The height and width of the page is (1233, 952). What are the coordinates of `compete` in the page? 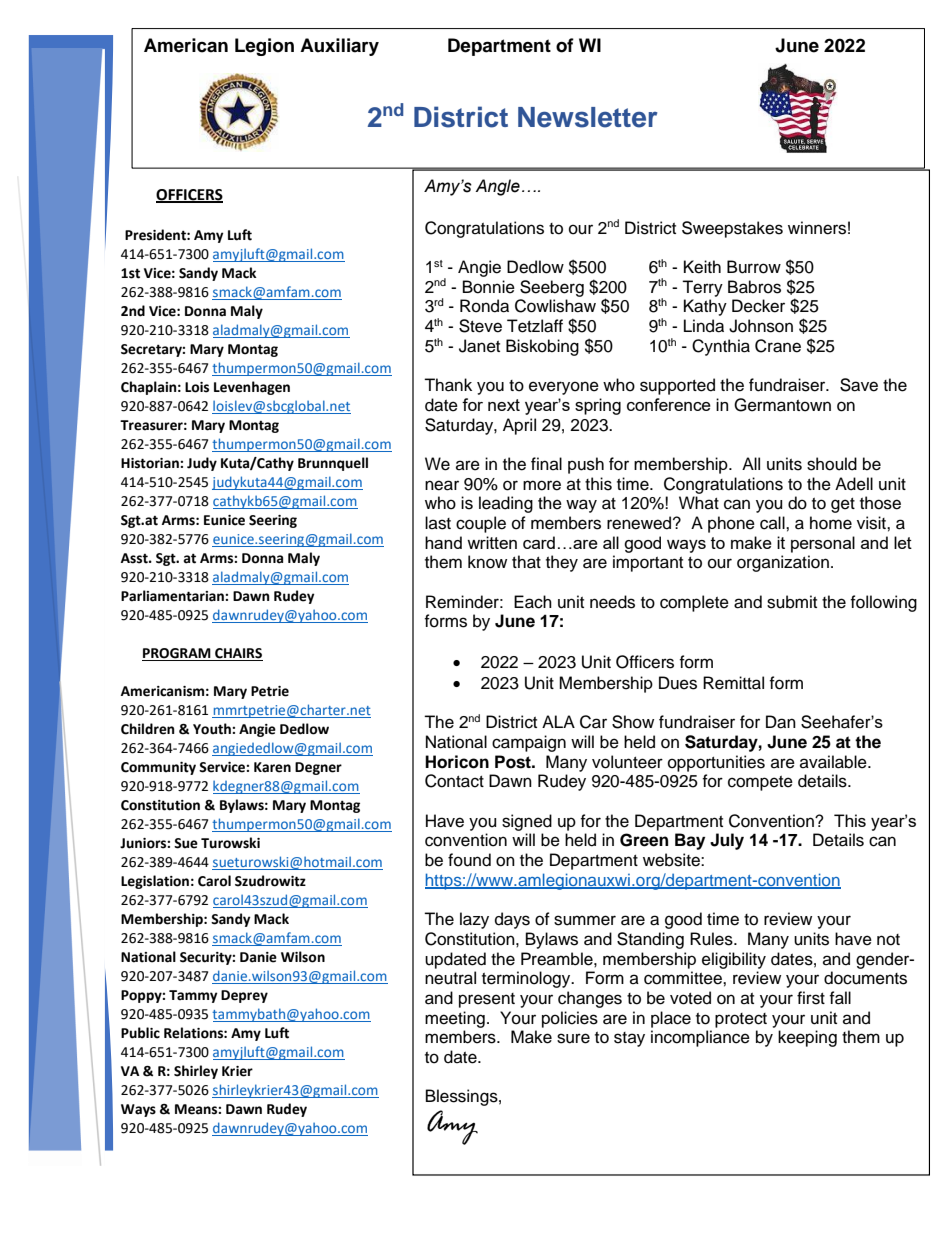 It's located at (760, 783).
